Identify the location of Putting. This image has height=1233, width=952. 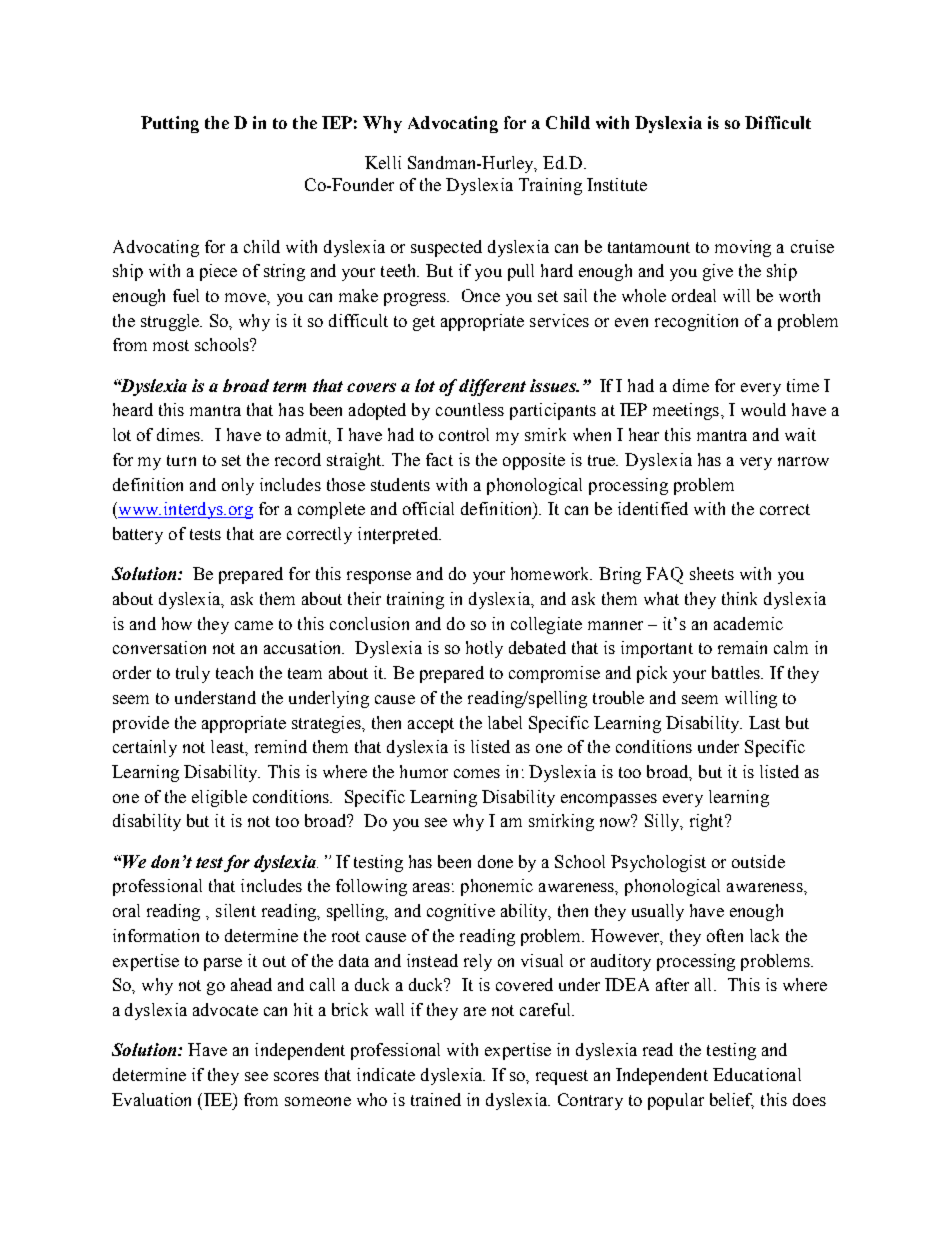
(170, 124).
